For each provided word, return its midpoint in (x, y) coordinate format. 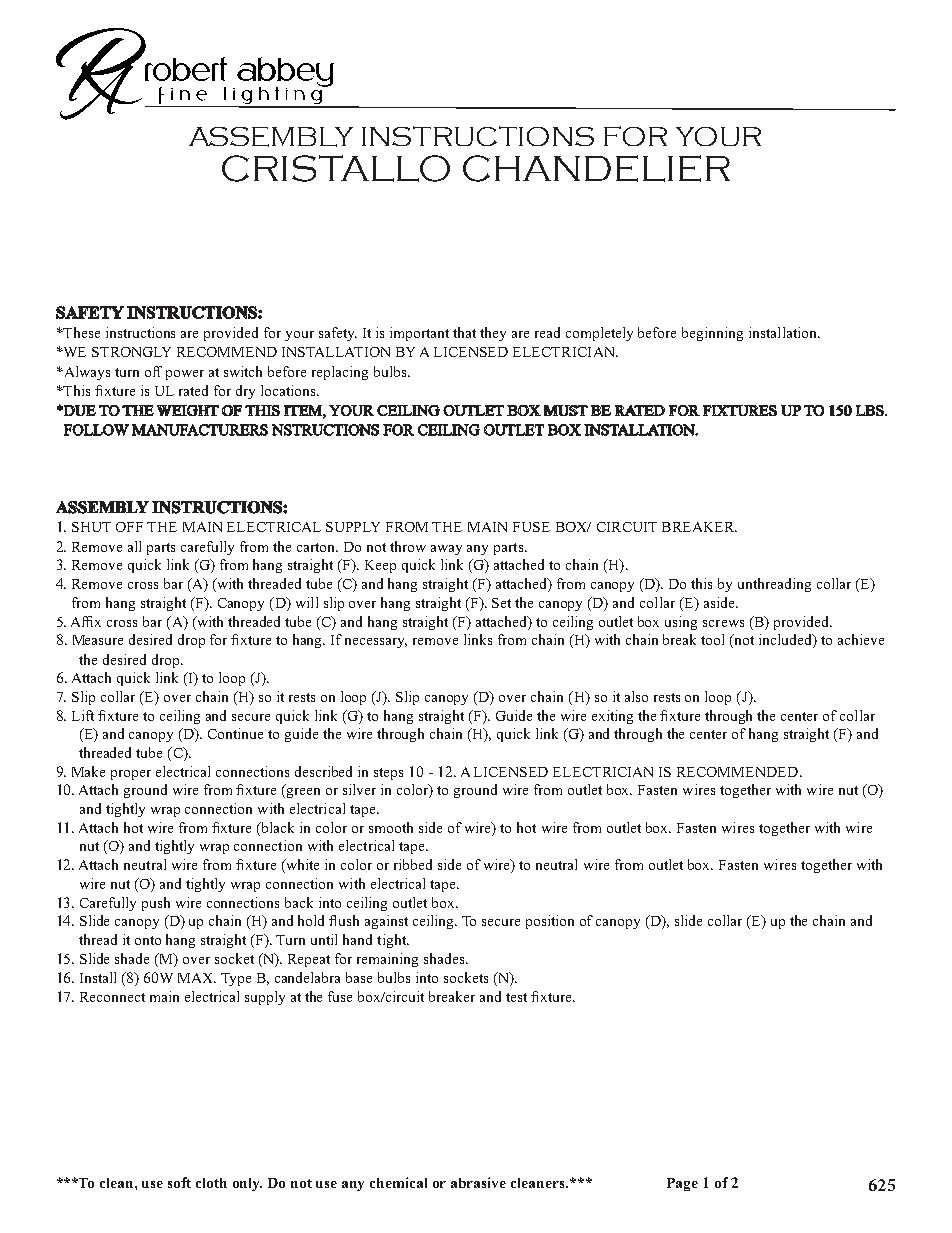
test (516, 997)
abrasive (478, 1182)
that (464, 332)
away (446, 550)
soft (179, 1182)
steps (388, 774)
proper (131, 775)
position (550, 922)
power (185, 375)
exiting (612, 717)
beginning (712, 334)
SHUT (91, 527)
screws (723, 623)
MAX (197, 978)
